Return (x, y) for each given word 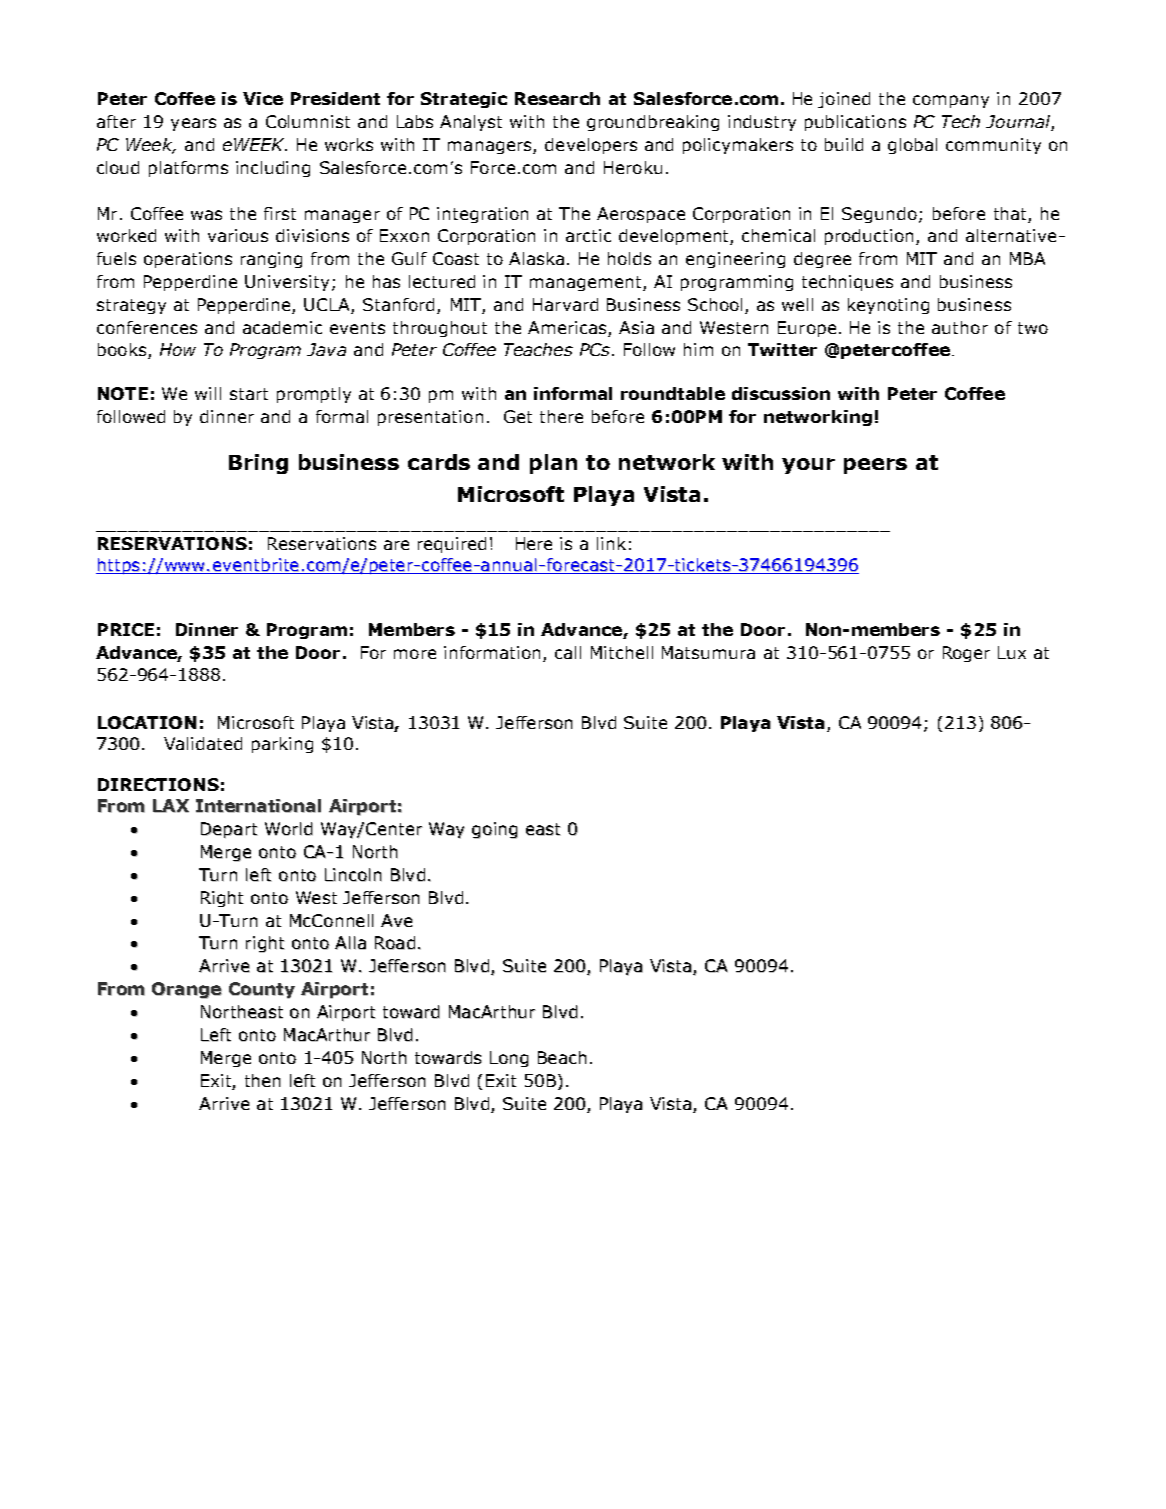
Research (557, 98)
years (193, 124)
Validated (203, 743)
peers (875, 466)
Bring (258, 464)
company (951, 101)
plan (553, 464)
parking (282, 745)
